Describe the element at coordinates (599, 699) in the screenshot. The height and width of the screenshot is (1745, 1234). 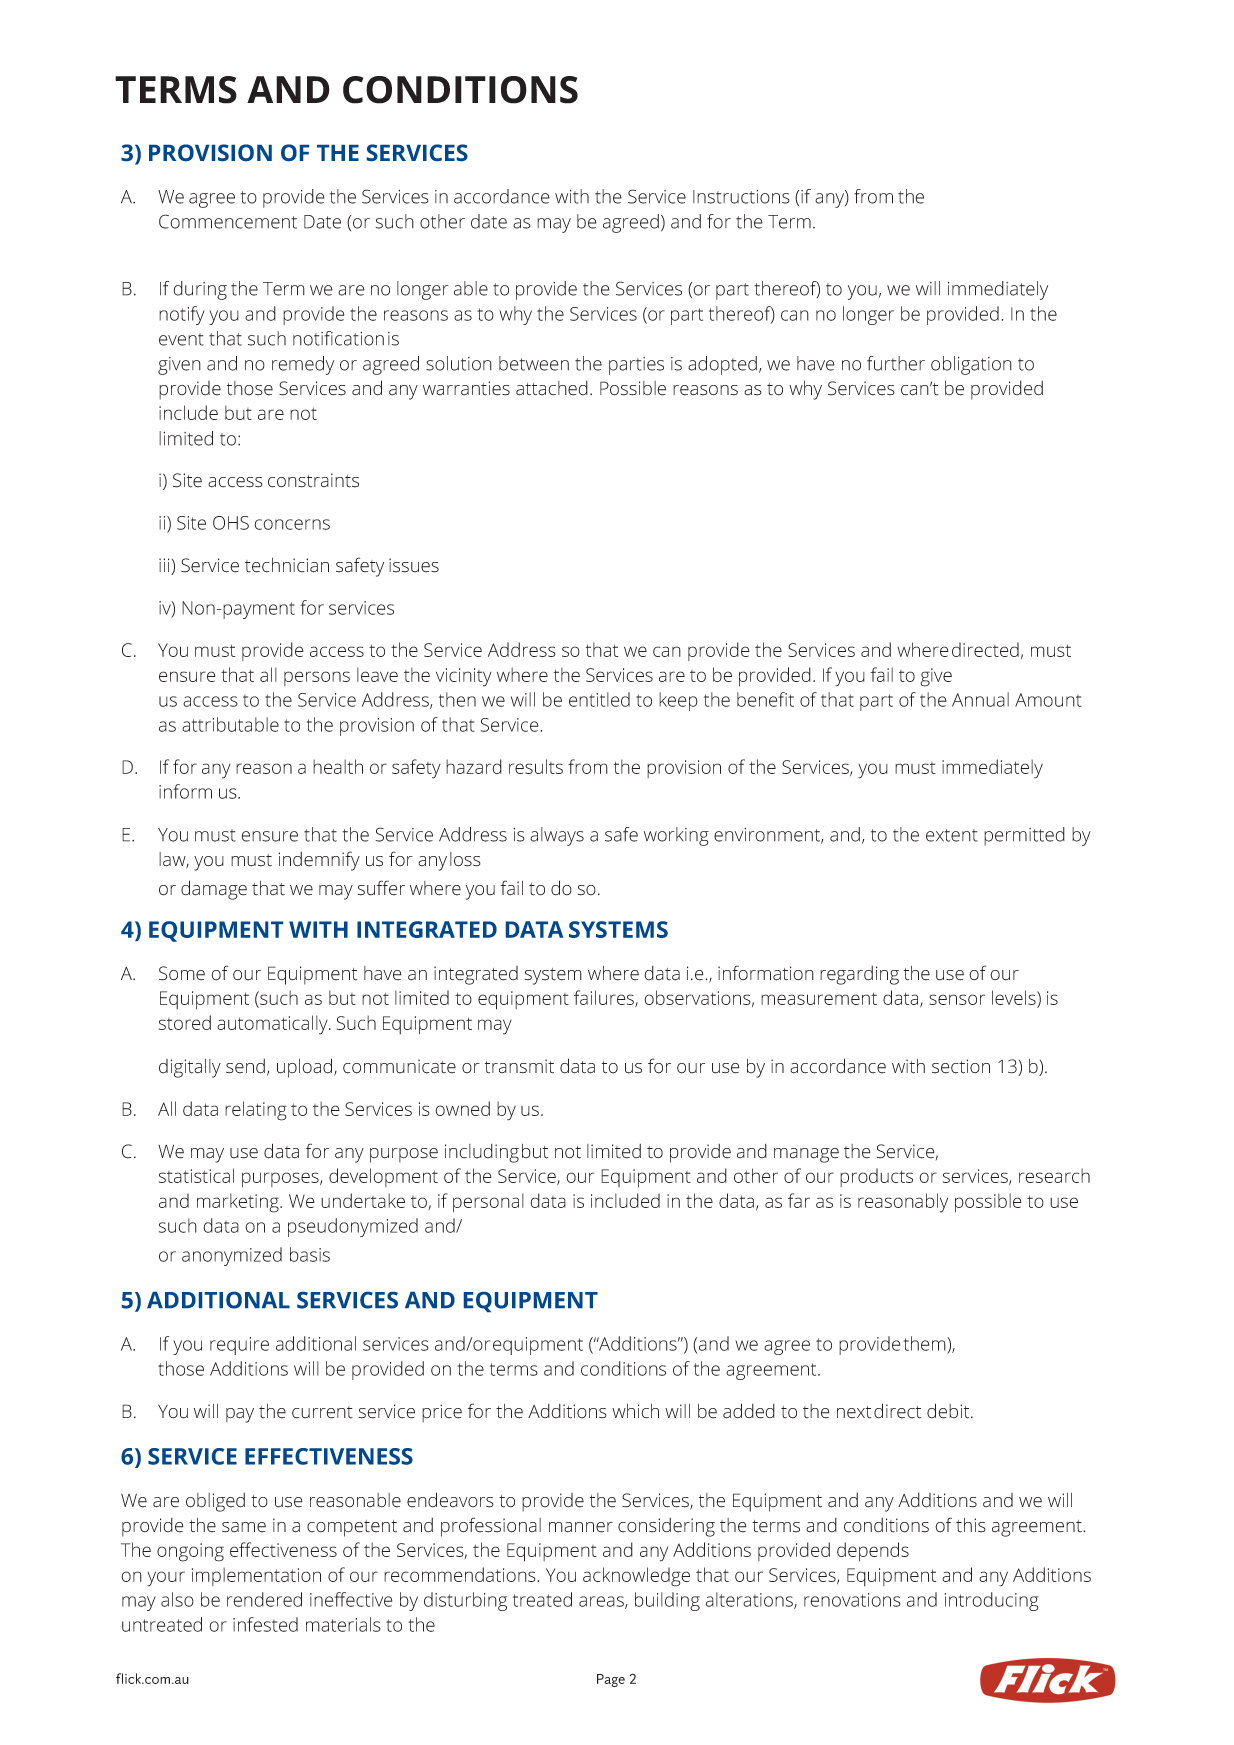
I see `entitled` at that location.
